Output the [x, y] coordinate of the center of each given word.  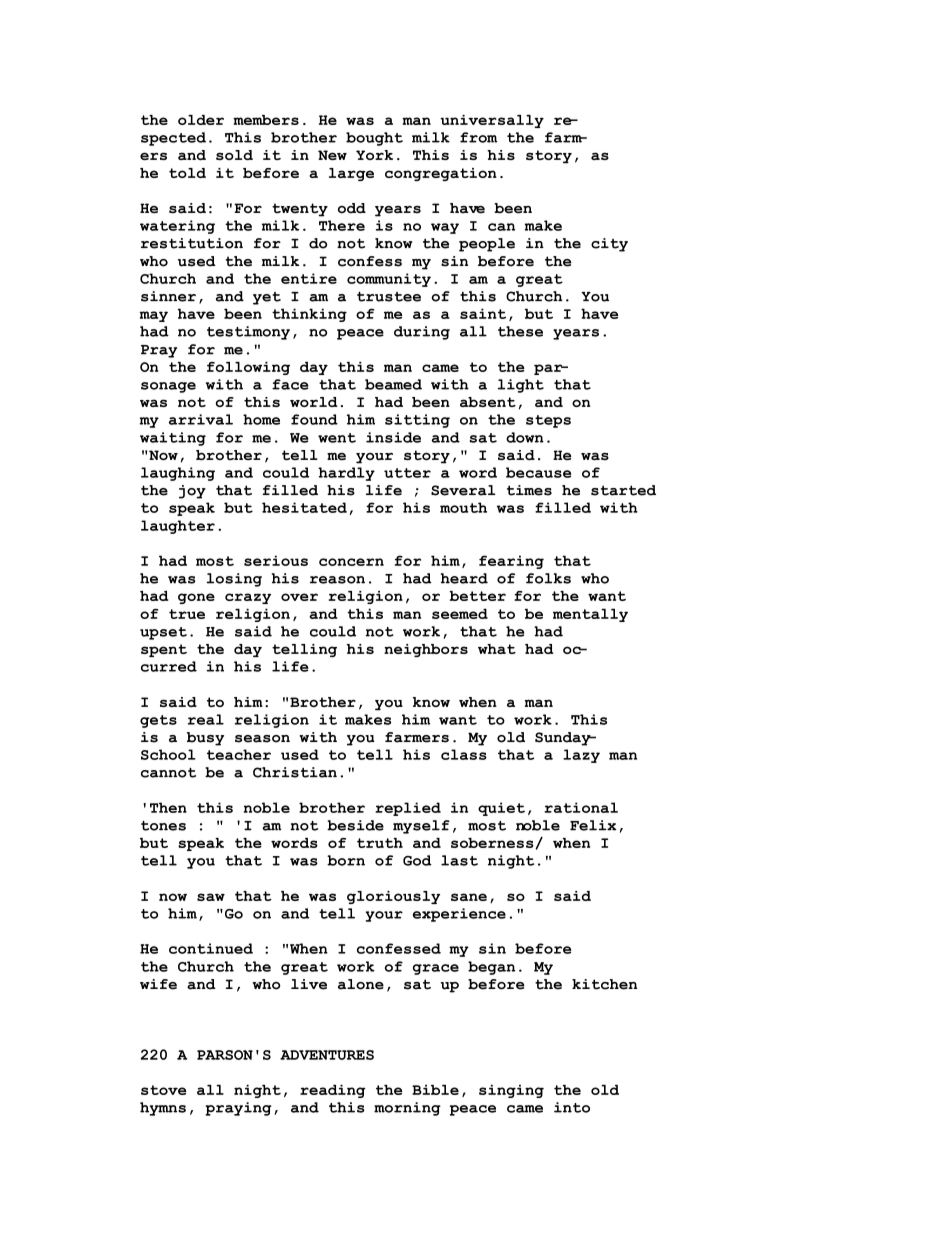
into [572, 1107]
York [374, 155]
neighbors [426, 650]
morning [407, 1109]
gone [196, 598]
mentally [590, 615]
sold [234, 155]
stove [163, 1090]
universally [492, 121]
